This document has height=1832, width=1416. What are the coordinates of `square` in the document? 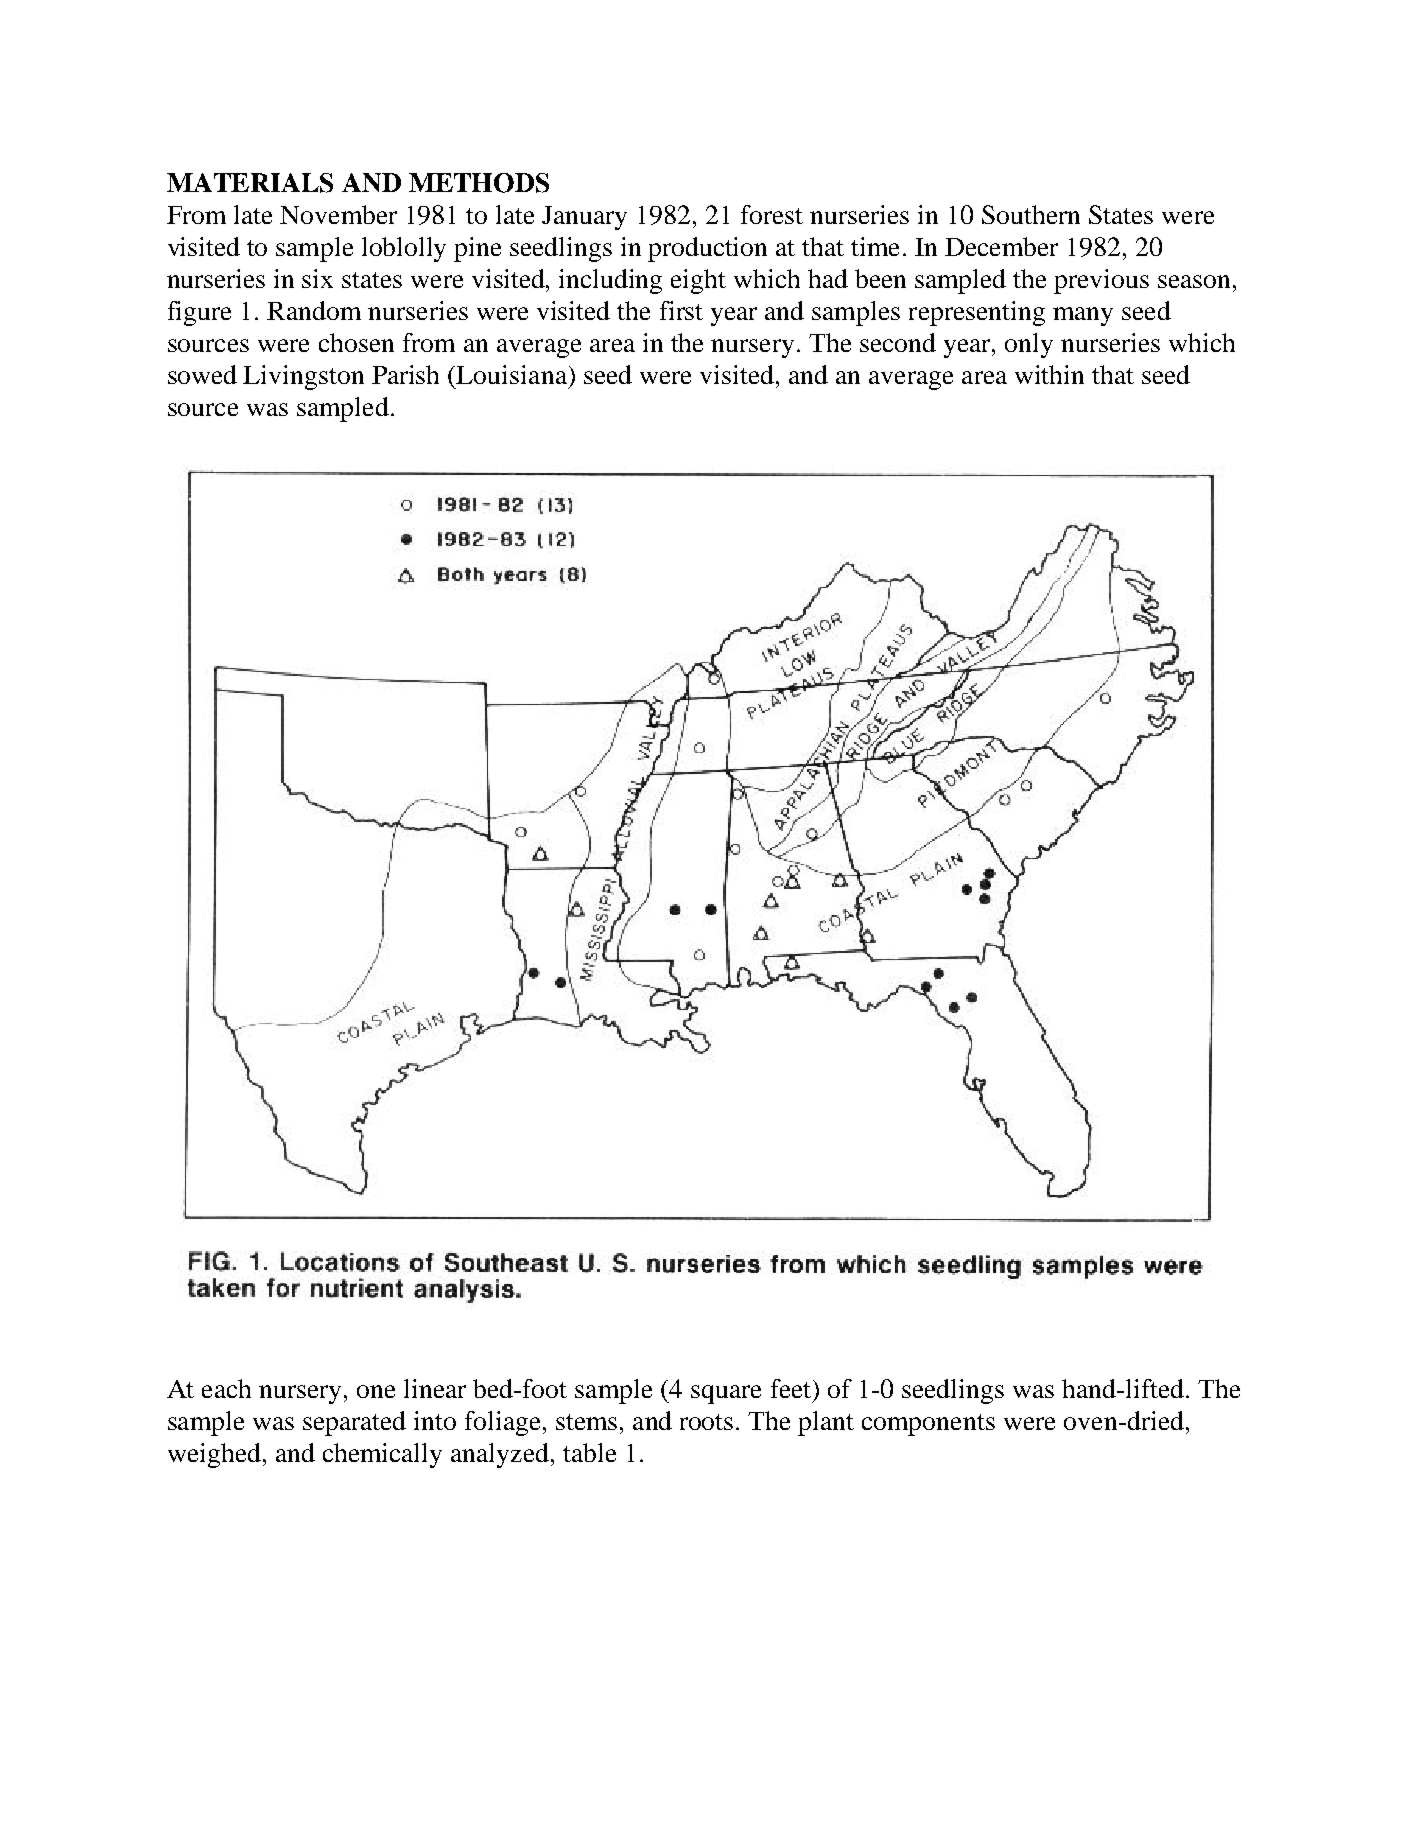 It's located at (726, 1394).
